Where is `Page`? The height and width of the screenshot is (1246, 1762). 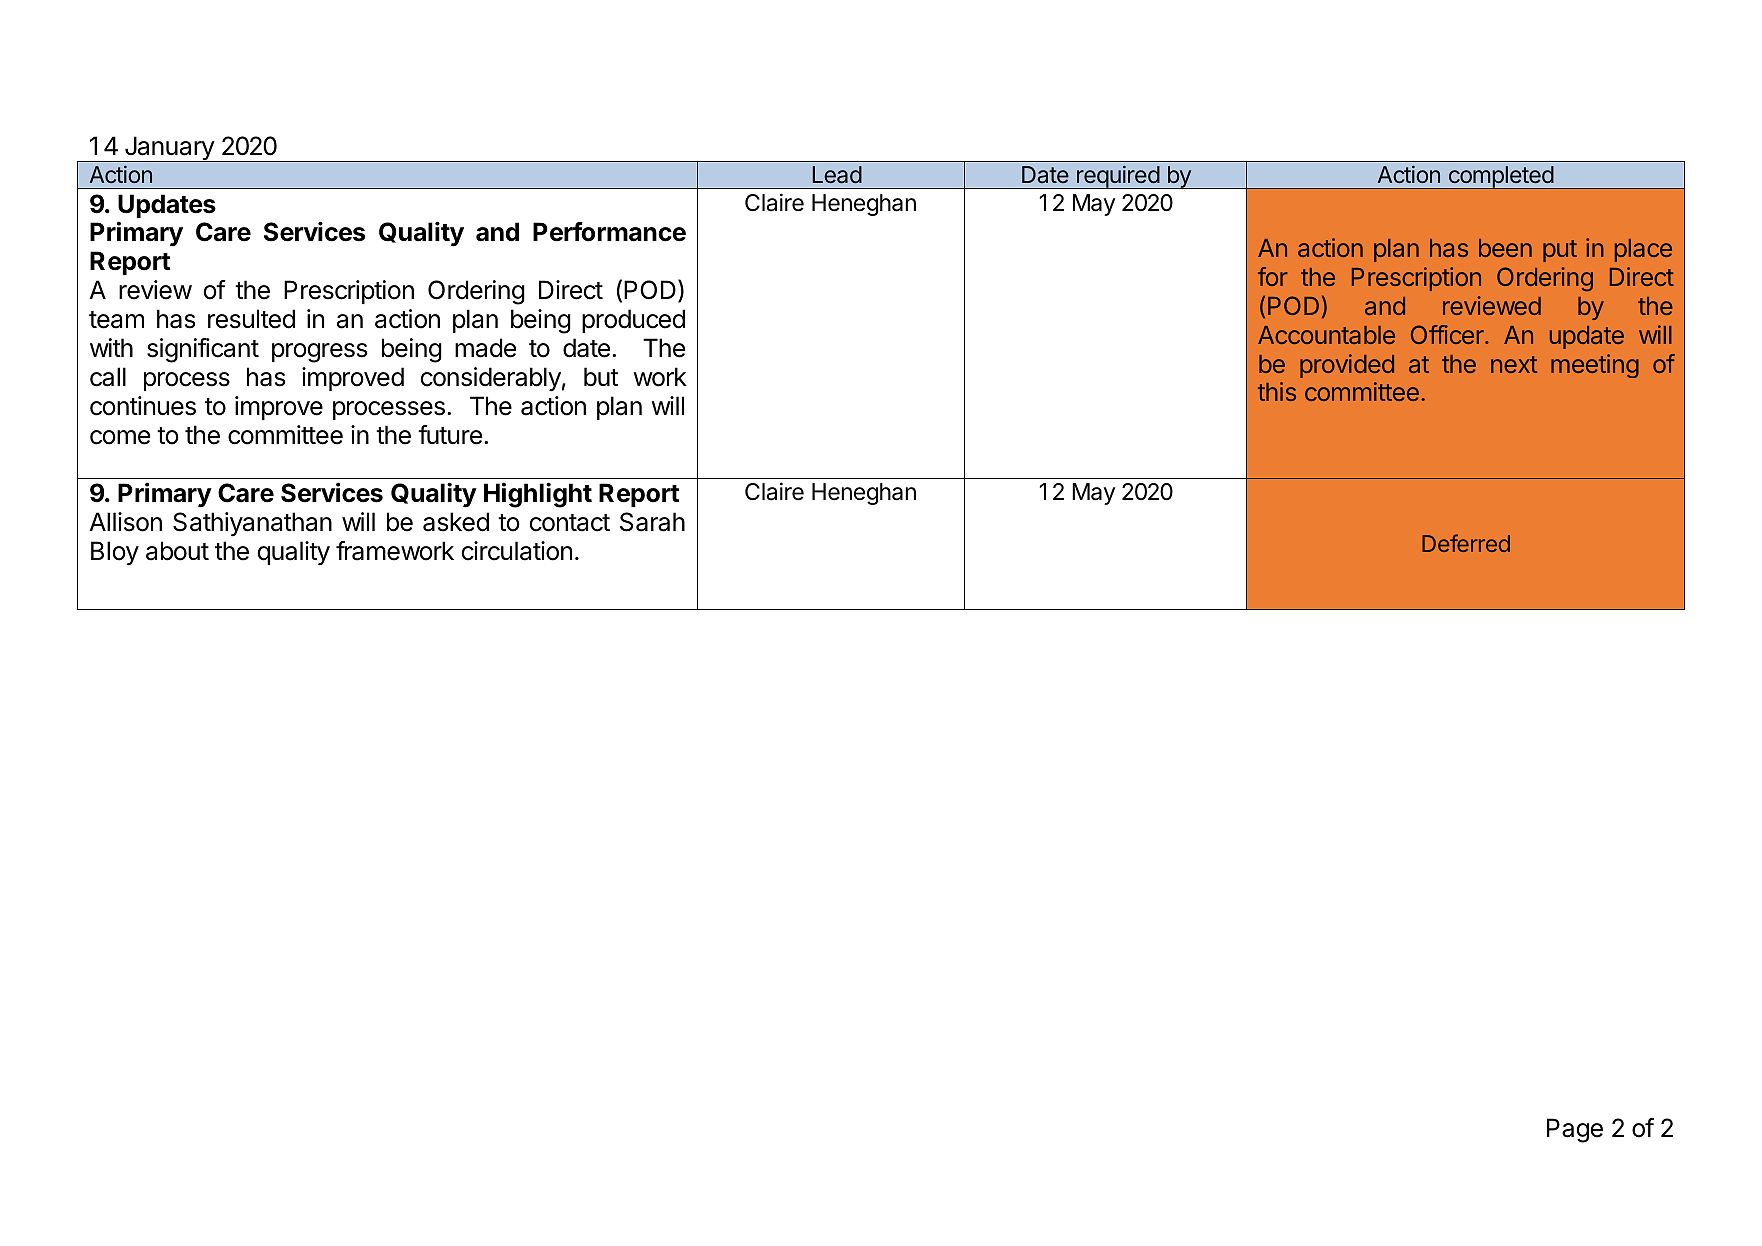
Page is located at coordinates (1575, 1130).
